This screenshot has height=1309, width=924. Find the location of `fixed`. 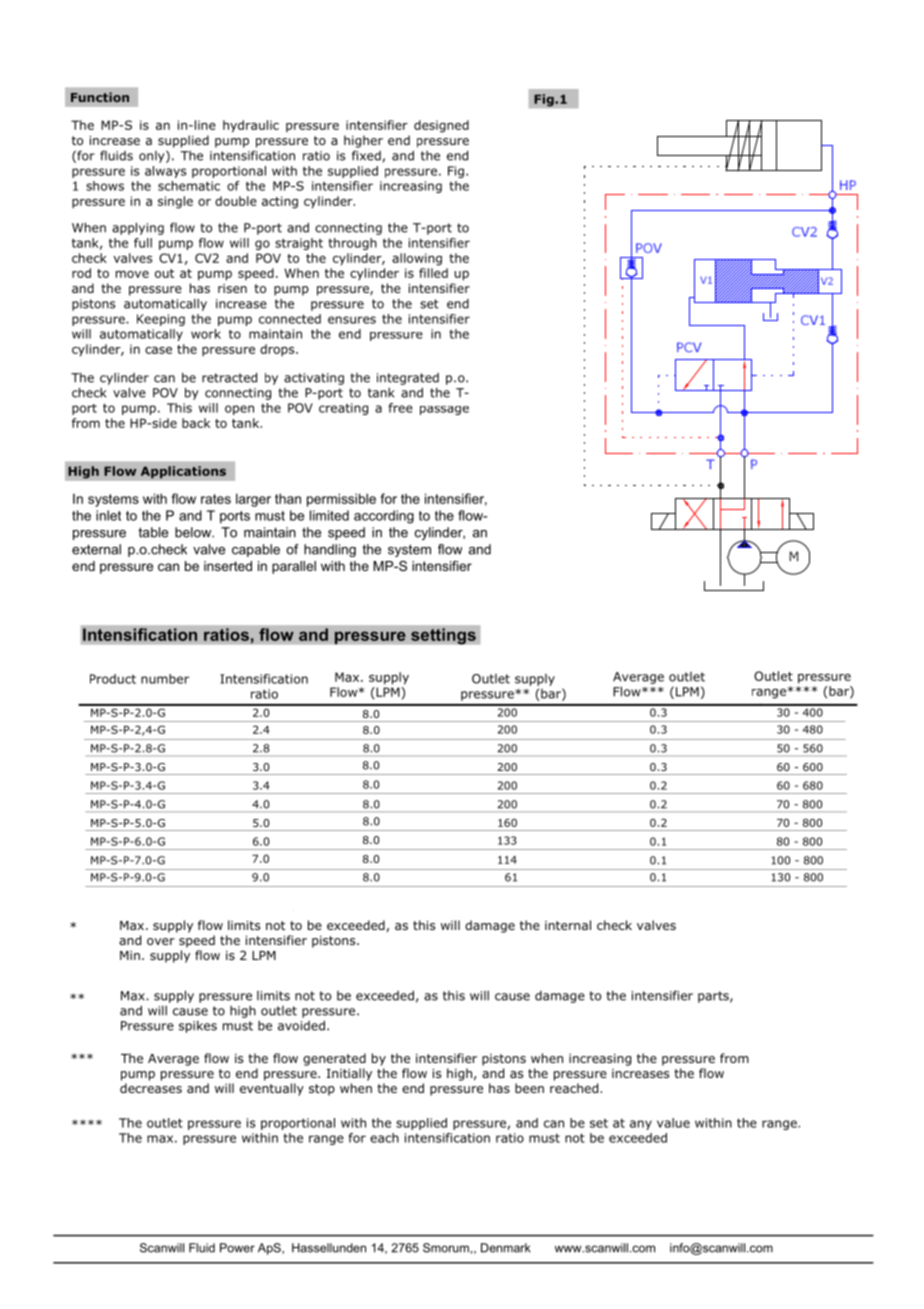

fixed is located at coordinates (366, 155).
